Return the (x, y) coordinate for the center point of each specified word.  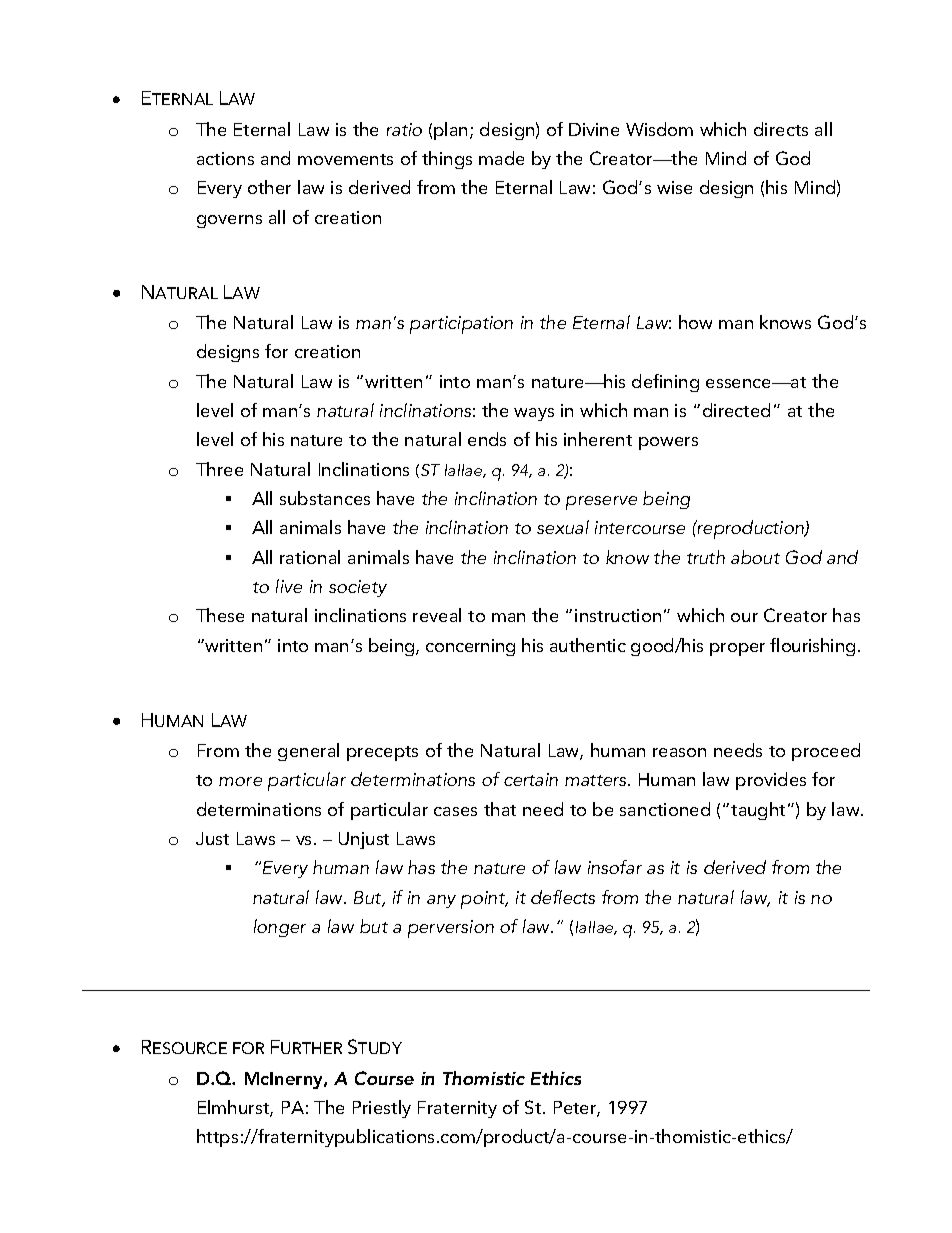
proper (737, 649)
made (501, 158)
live (289, 586)
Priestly (382, 1109)
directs (781, 129)
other (269, 187)
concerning (470, 647)
